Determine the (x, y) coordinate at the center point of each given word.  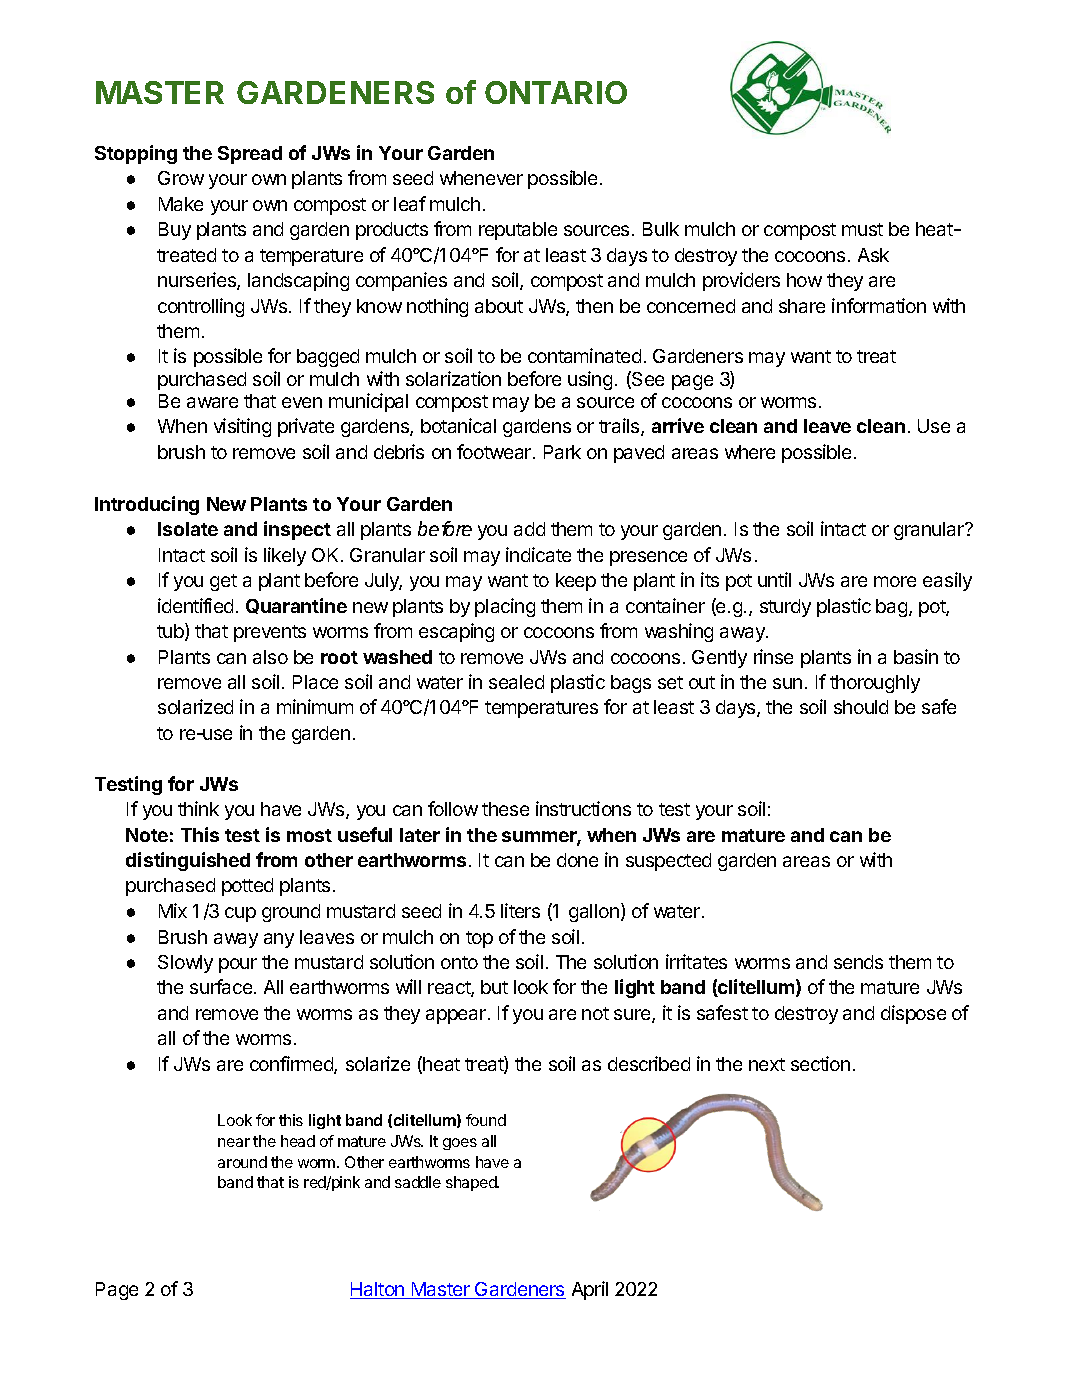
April (590, 1290)
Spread (250, 155)
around (242, 1162)
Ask (873, 255)
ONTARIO (556, 92)
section (820, 1063)
